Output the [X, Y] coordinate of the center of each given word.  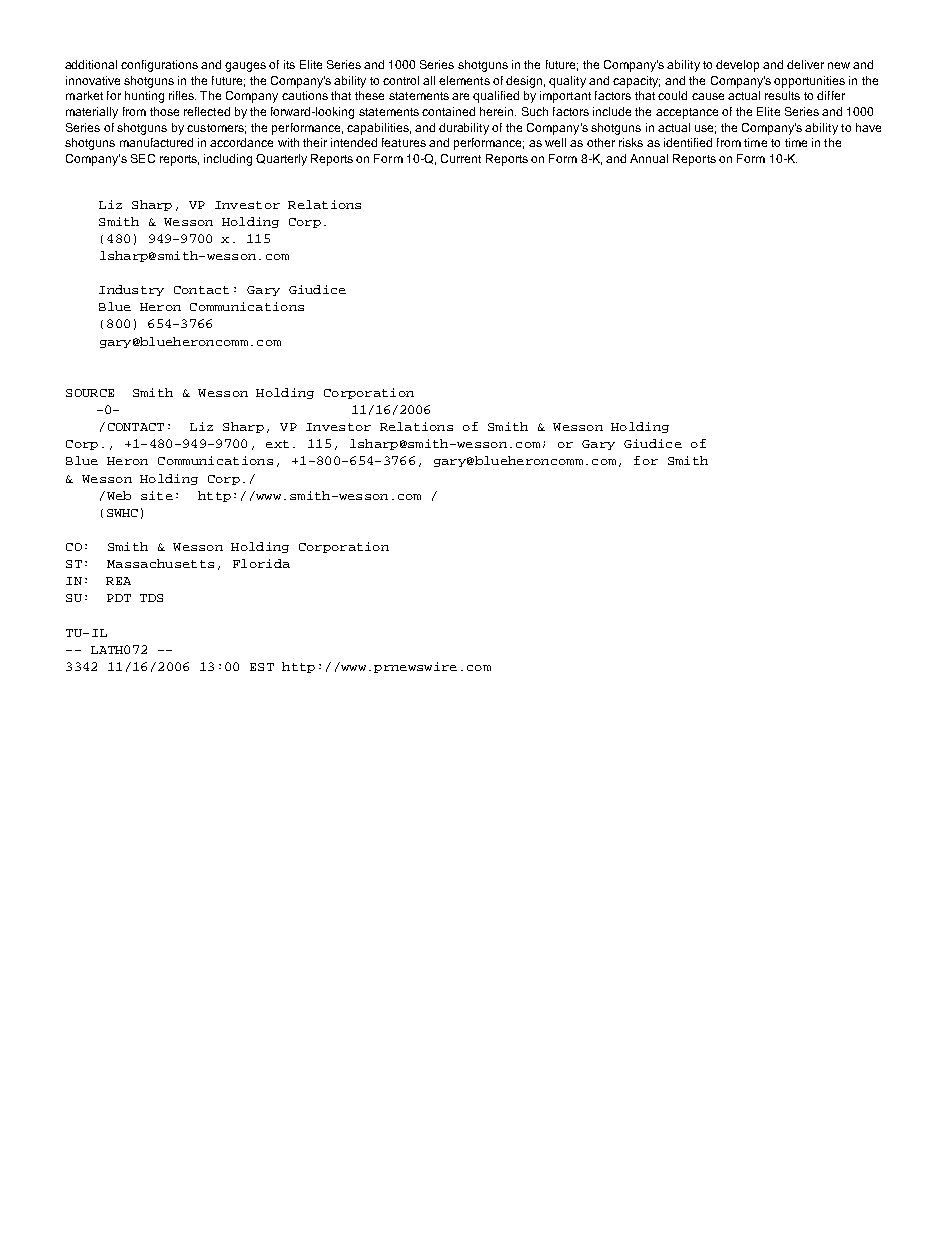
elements [464, 80]
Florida [261, 563]
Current [461, 158]
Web [119, 495]
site [157, 495]
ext [277, 444]
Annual [649, 158]
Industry [131, 290]
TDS [151, 598]
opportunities [809, 82]
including [228, 160]
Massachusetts [160, 563]
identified [688, 142]
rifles [182, 95]
